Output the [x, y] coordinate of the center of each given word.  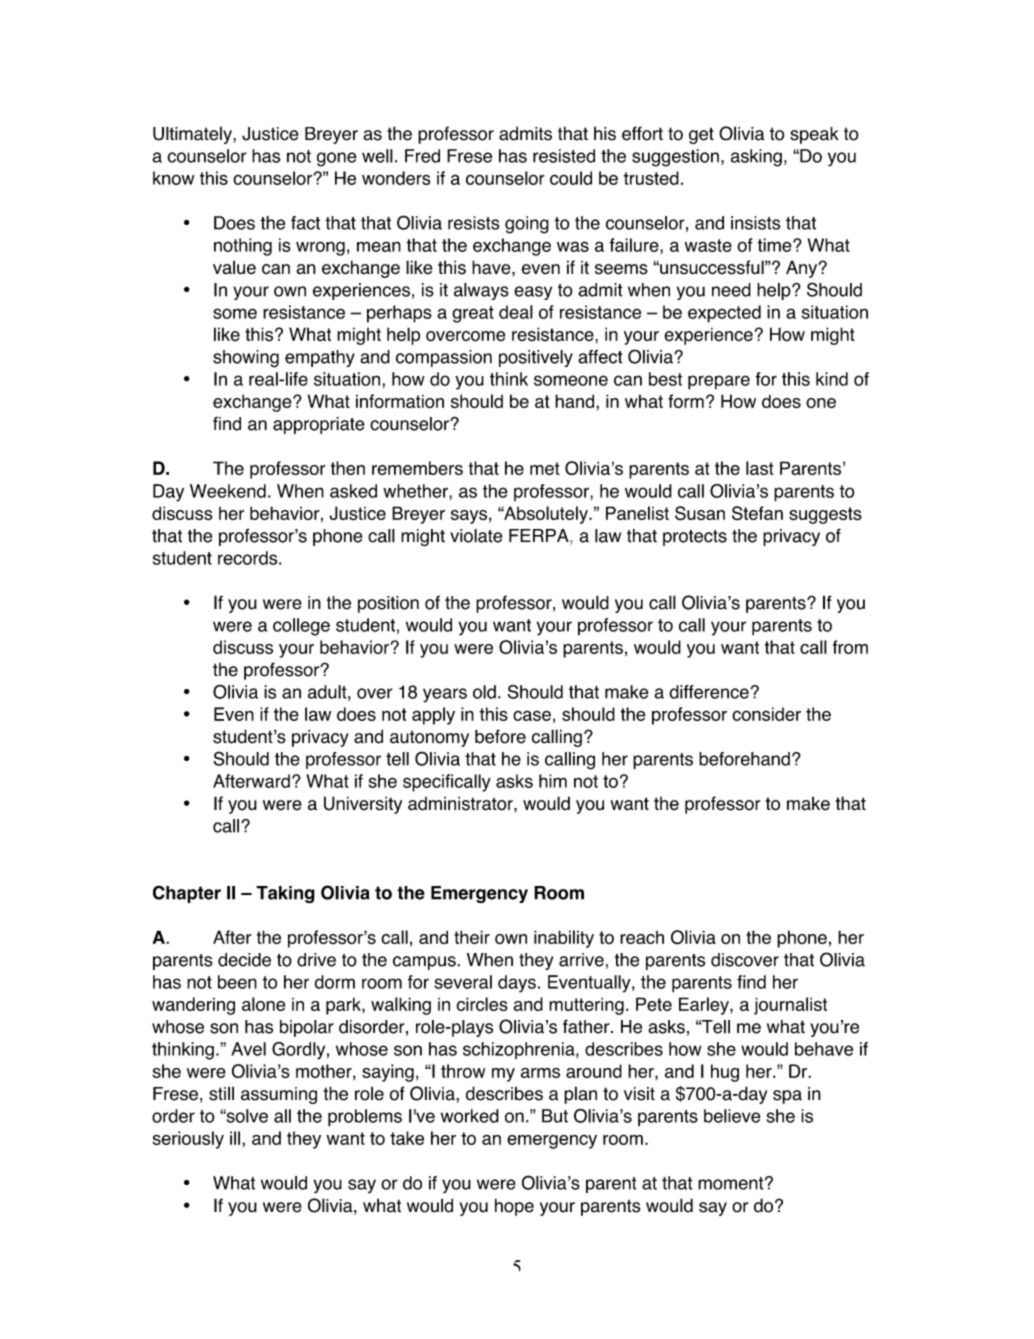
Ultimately [193, 135]
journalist [790, 1006]
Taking [285, 894]
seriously [188, 1140]
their [472, 937]
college [301, 627]
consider [766, 714]
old [484, 692]
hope [514, 1207]
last [759, 468]
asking [756, 158]
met [544, 468]
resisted [564, 156]
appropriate [319, 425]
